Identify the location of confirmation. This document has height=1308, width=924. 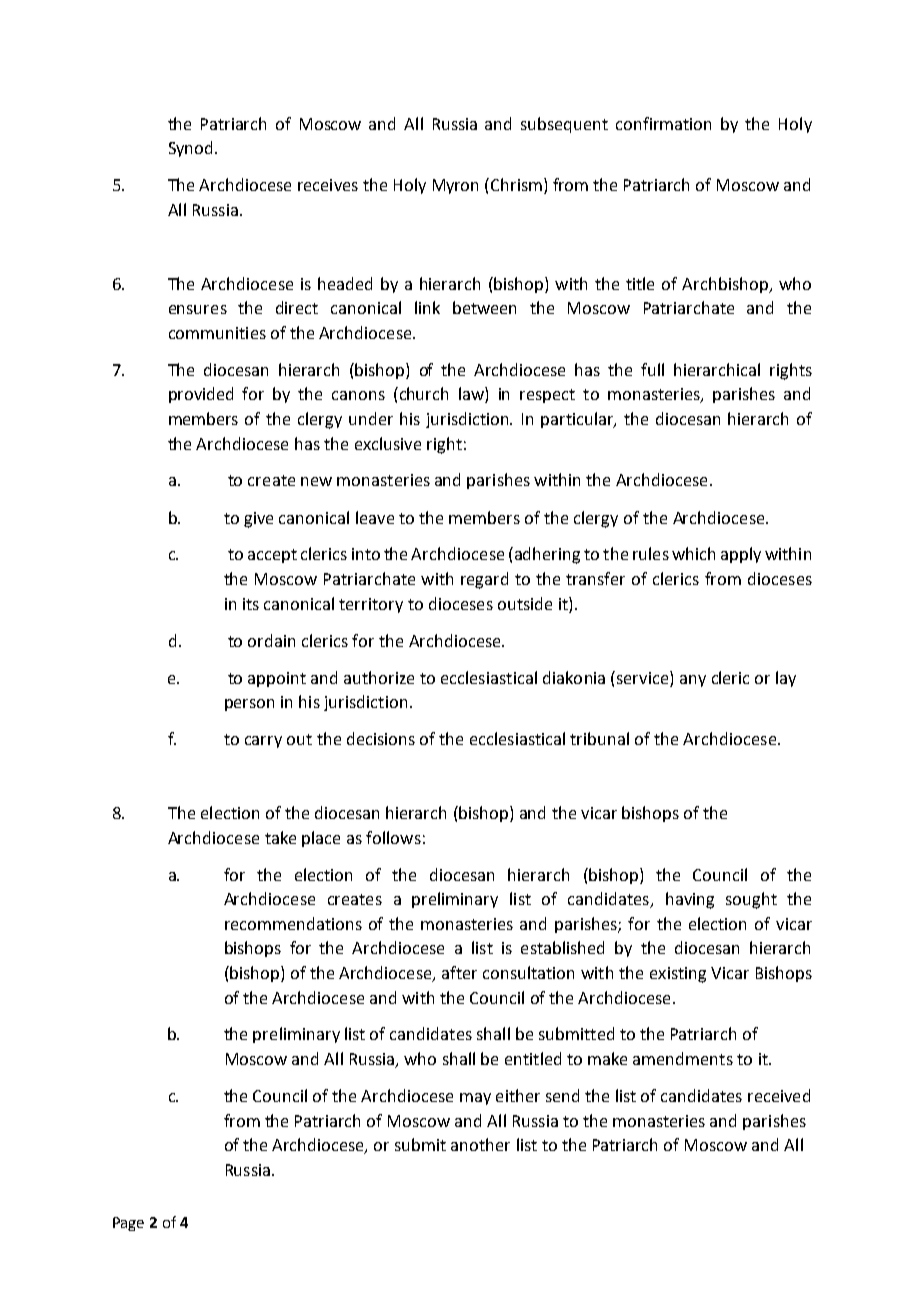
(663, 123).
